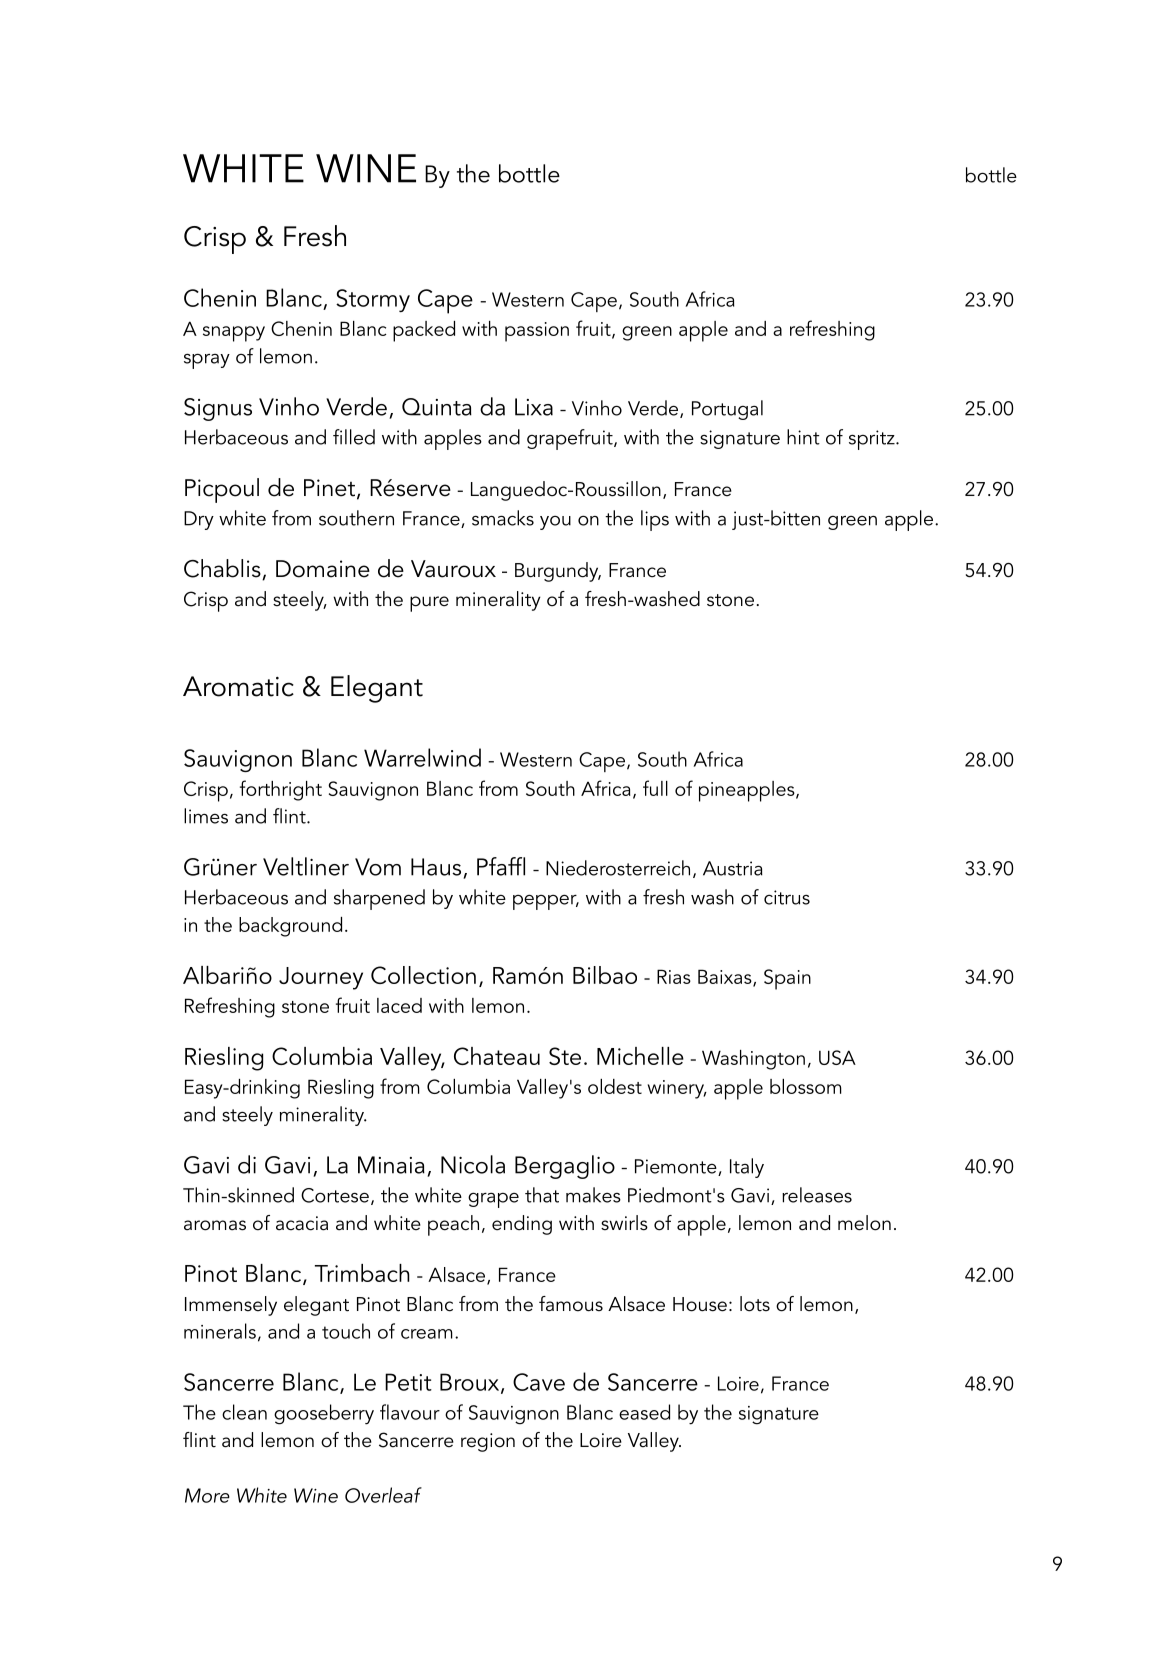 The height and width of the page is (1662, 1175). What do you see at coordinates (537, 332) in the page?
I see `passion` at bounding box center [537, 332].
